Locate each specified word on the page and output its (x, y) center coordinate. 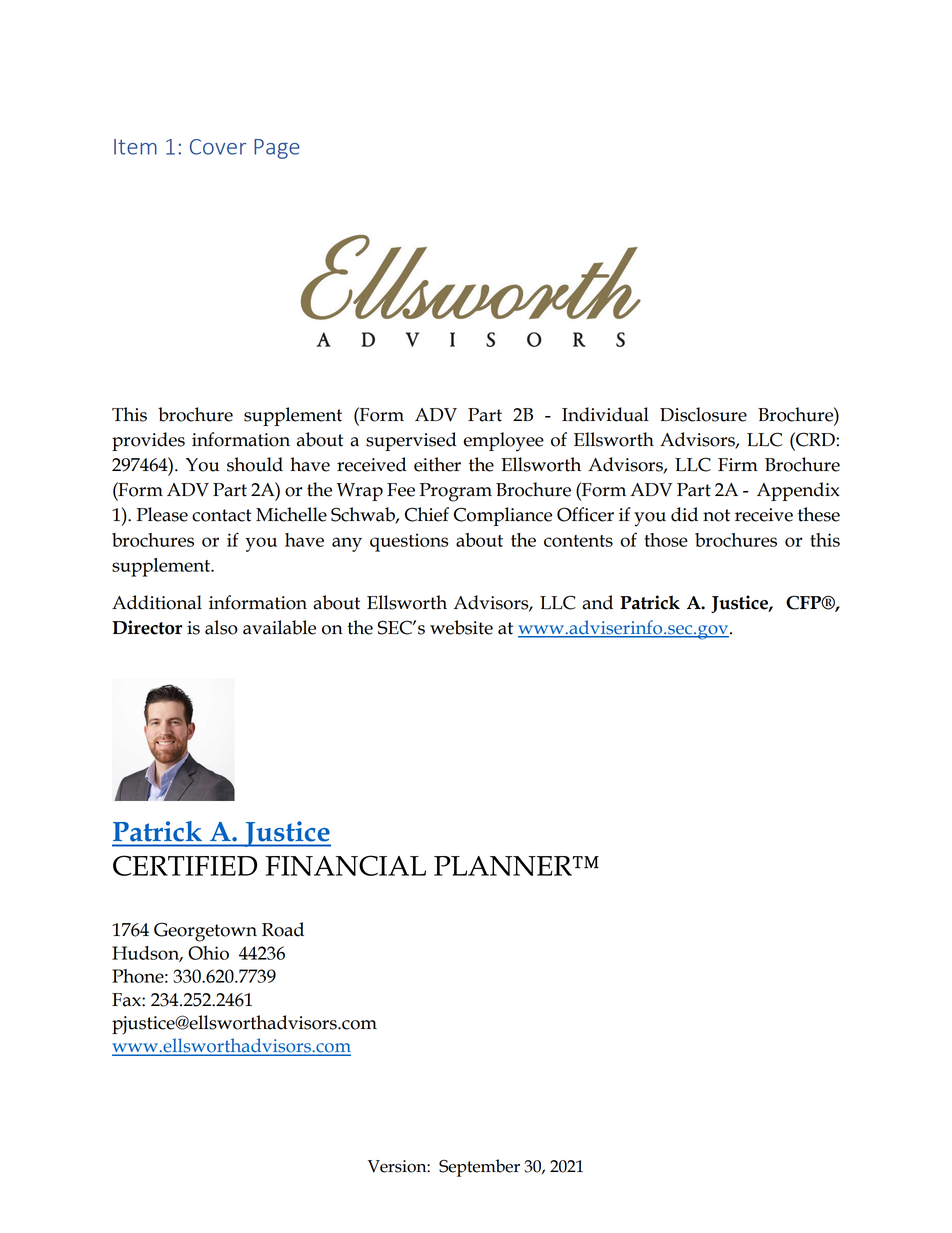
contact (221, 515)
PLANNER (504, 866)
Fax (127, 1000)
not (716, 515)
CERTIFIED (185, 865)
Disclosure (703, 414)
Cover (218, 147)
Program (456, 492)
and (597, 602)
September (479, 1168)
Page (277, 149)
